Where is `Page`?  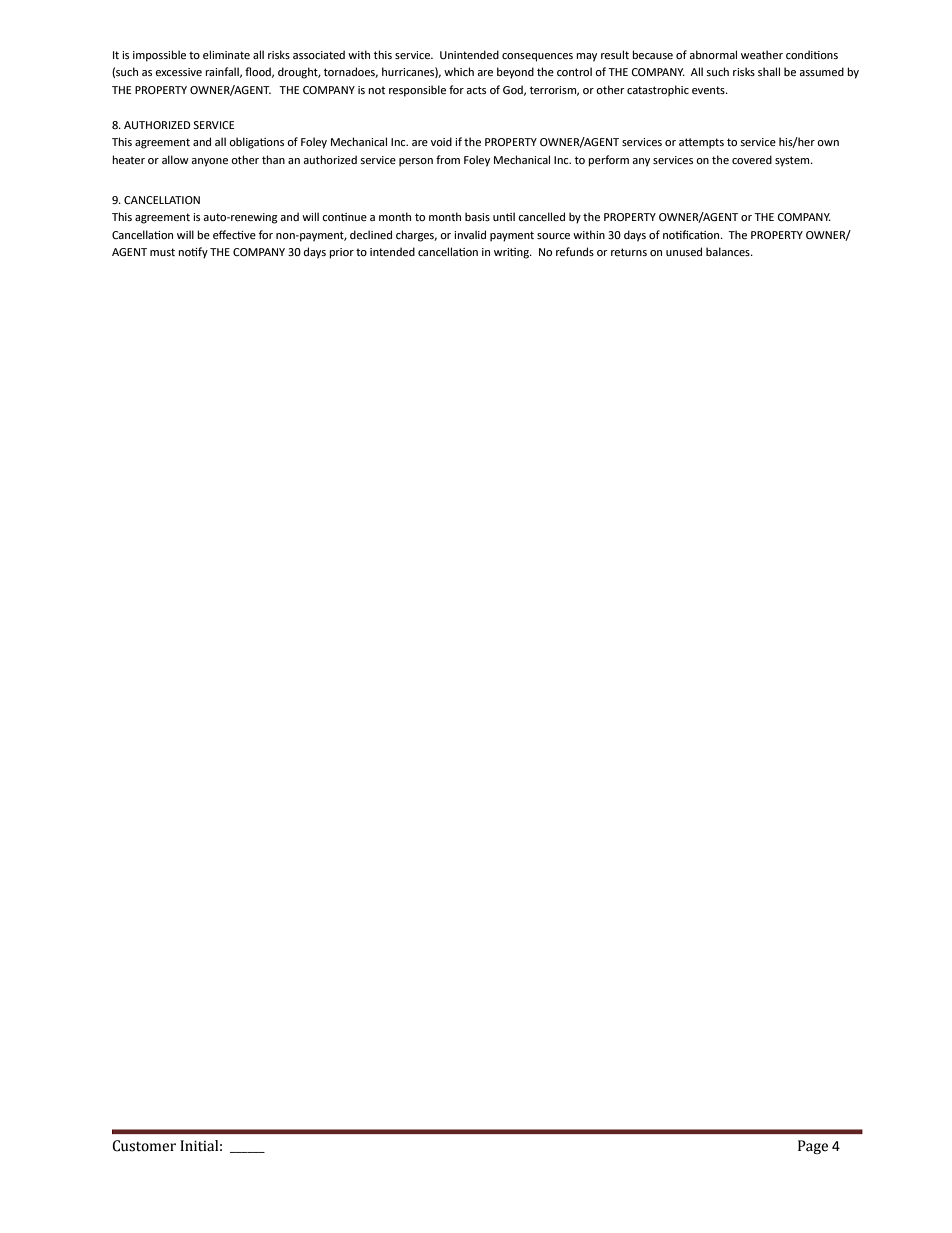 Page is located at coordinates (813, 1147).
